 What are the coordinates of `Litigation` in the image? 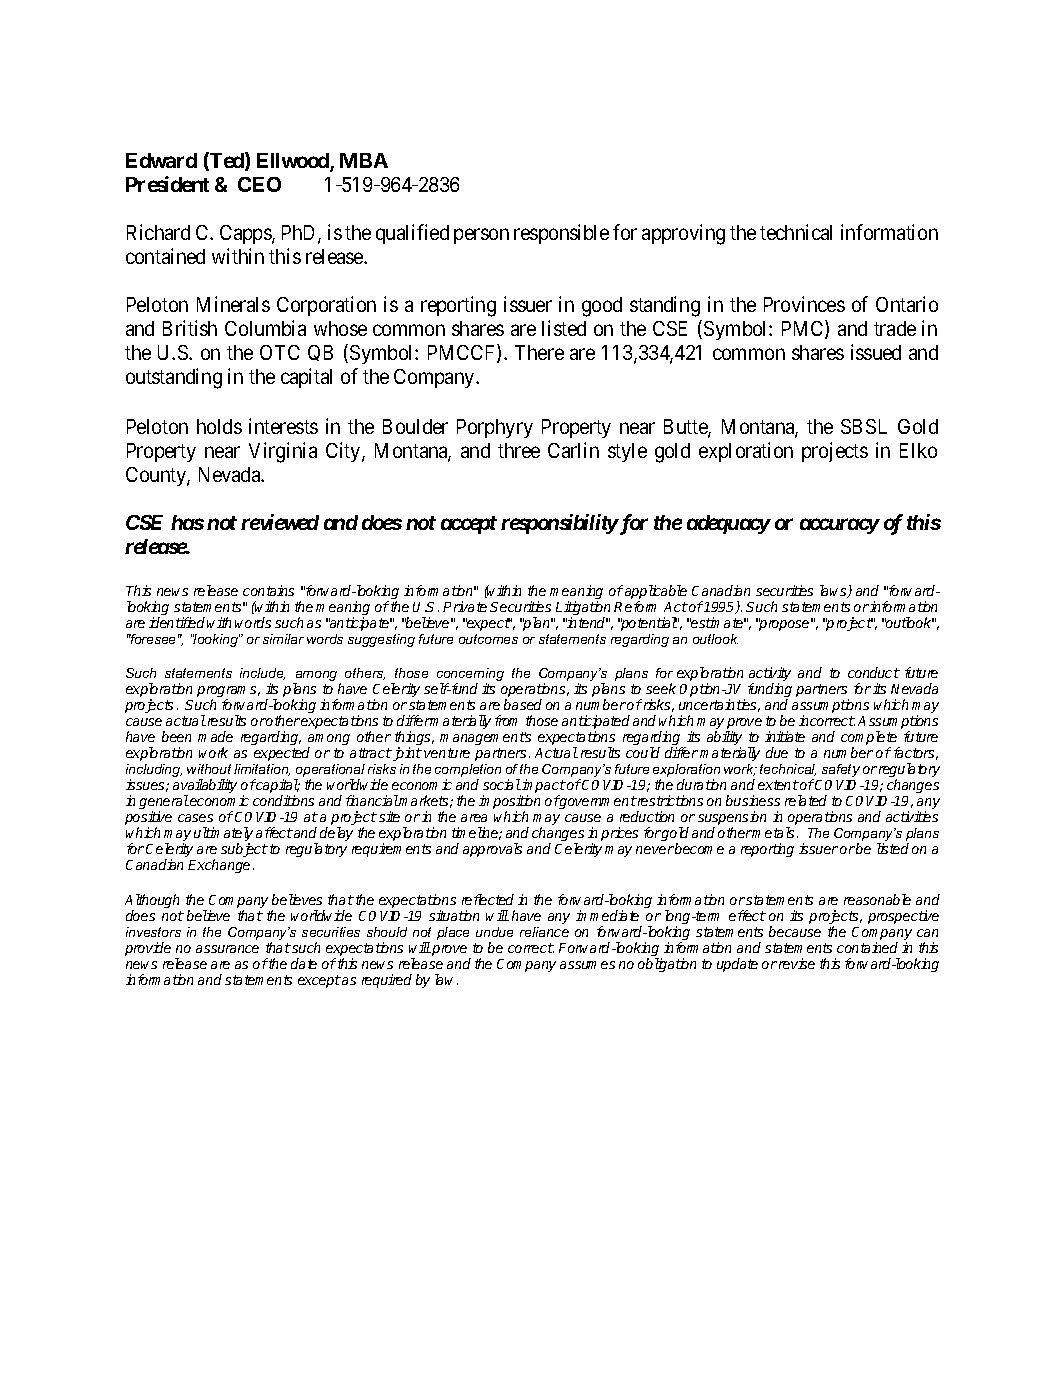 It's located at (583, 609).
